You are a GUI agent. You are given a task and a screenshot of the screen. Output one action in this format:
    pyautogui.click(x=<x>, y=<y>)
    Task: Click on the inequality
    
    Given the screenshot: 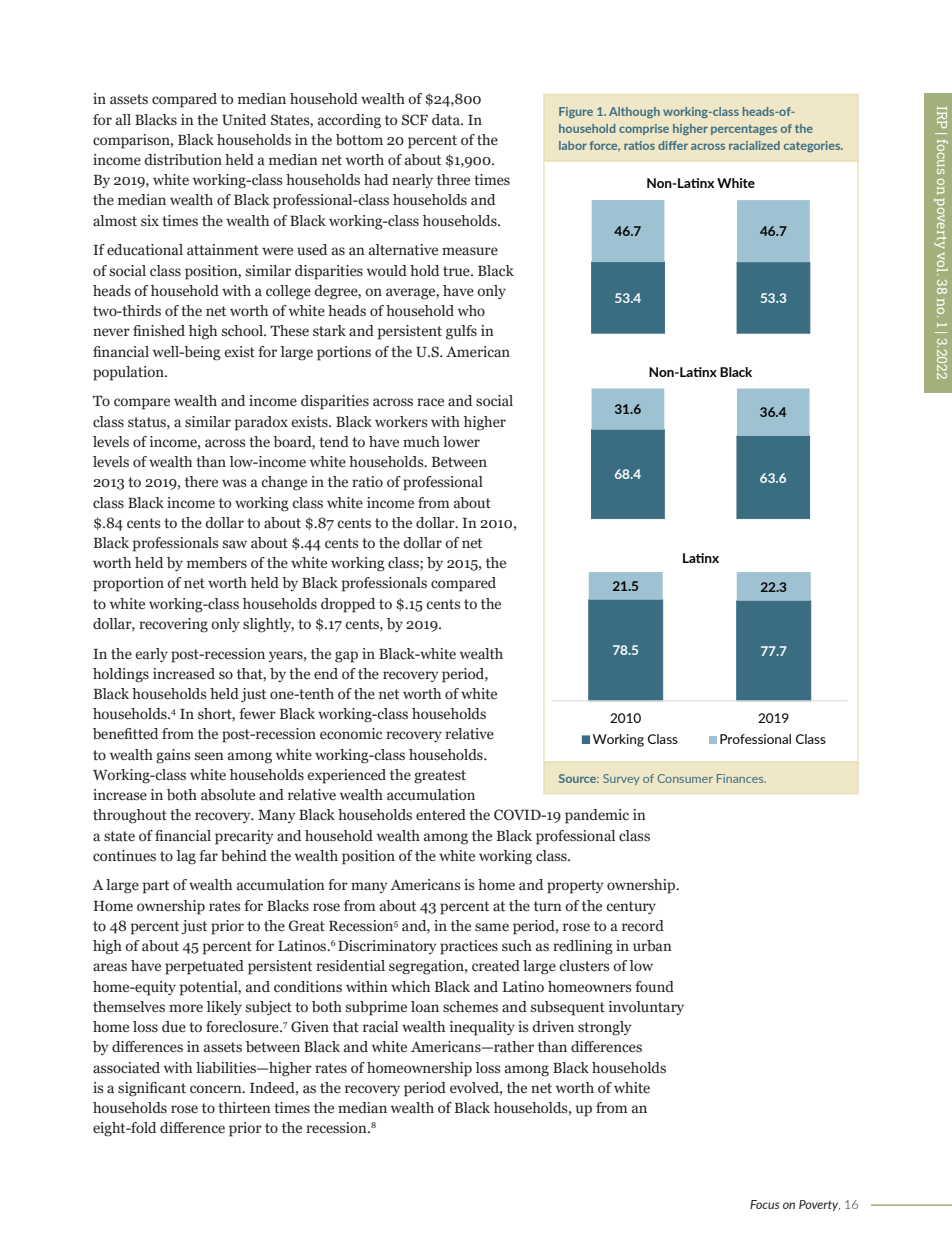 What is the action you would take?
    pyautogui.click(x=482, y=1028)
